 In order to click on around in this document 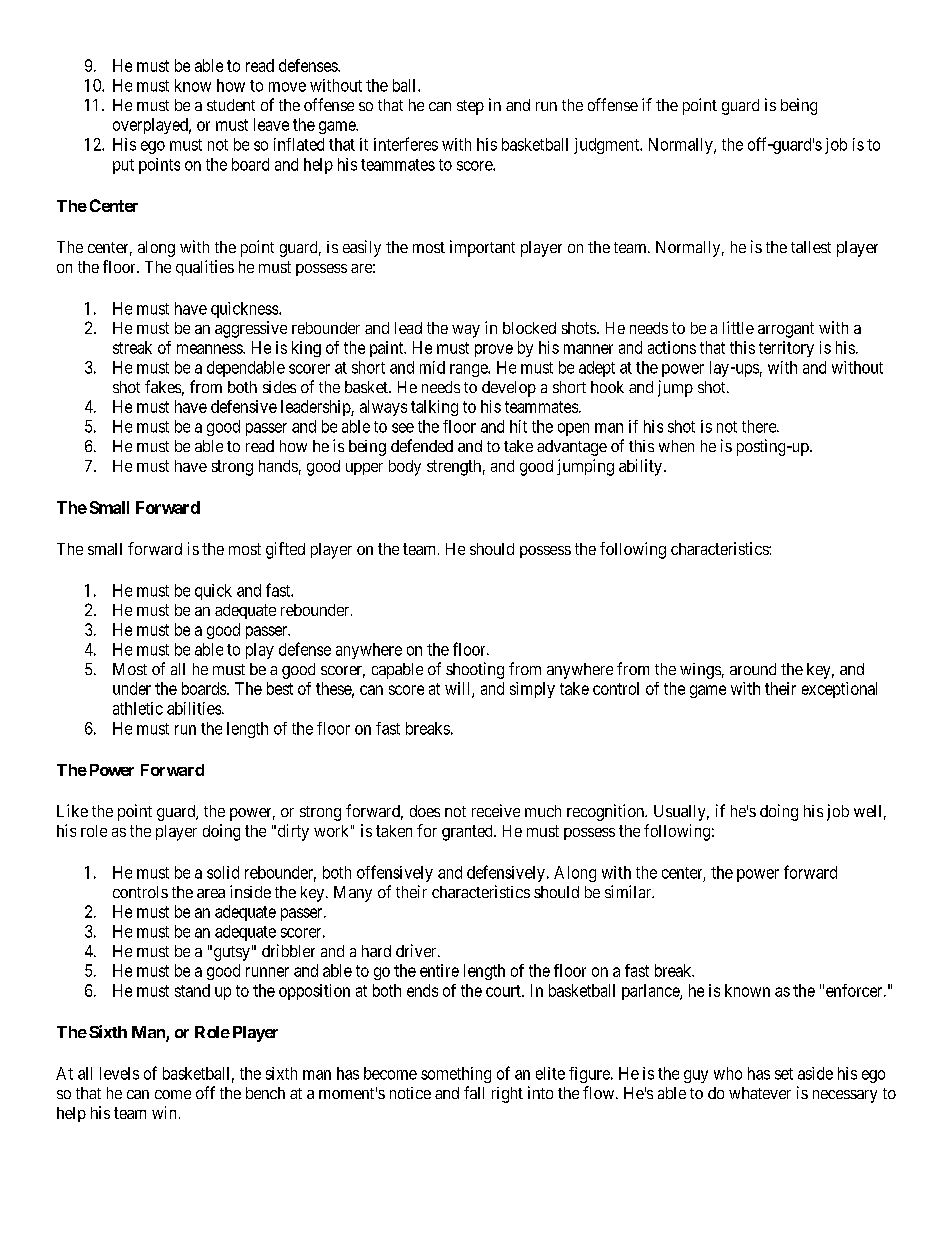, I will do `click(753, 669)`.
